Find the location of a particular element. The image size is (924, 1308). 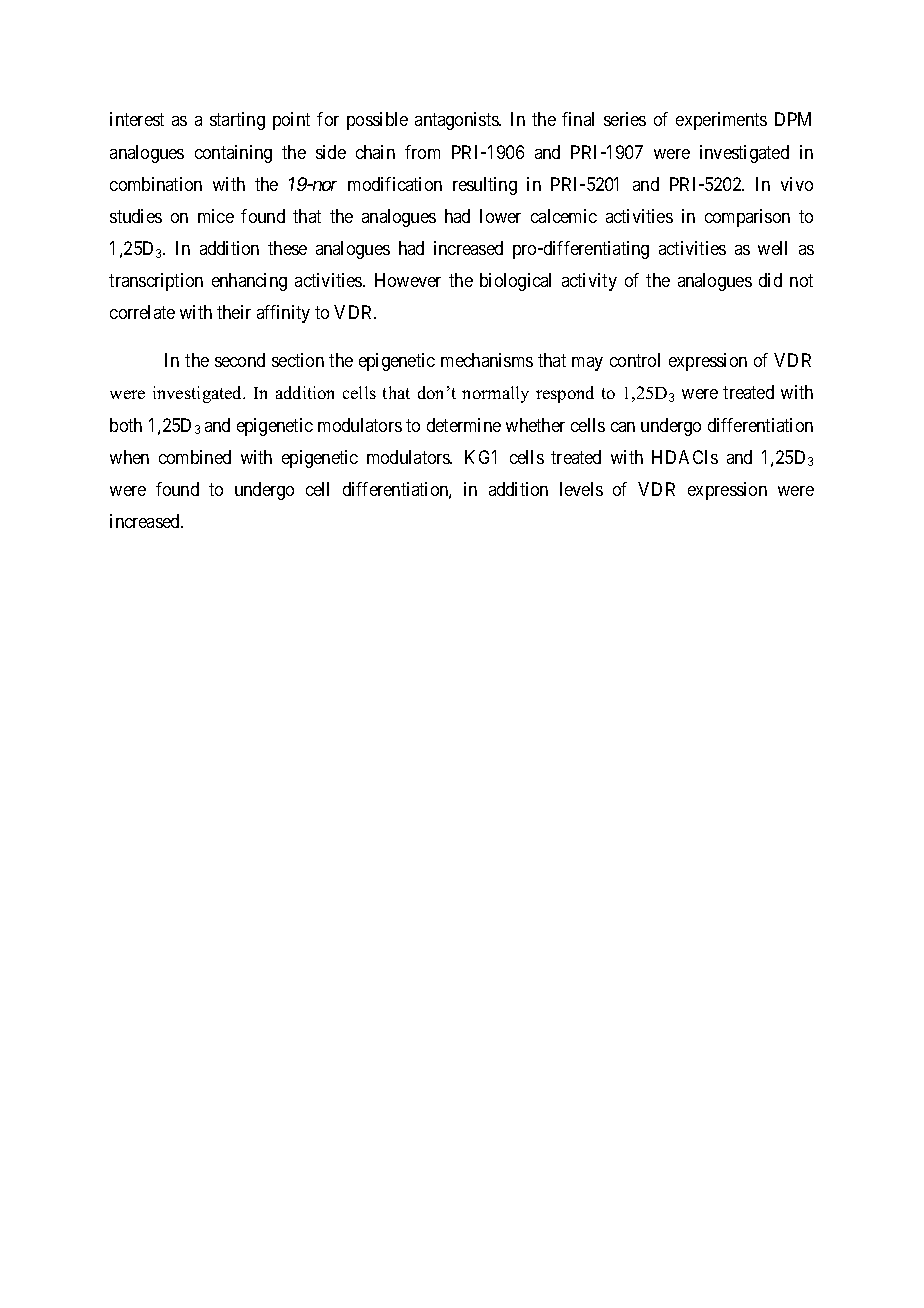

combined is located at coordinates (195, 457).
